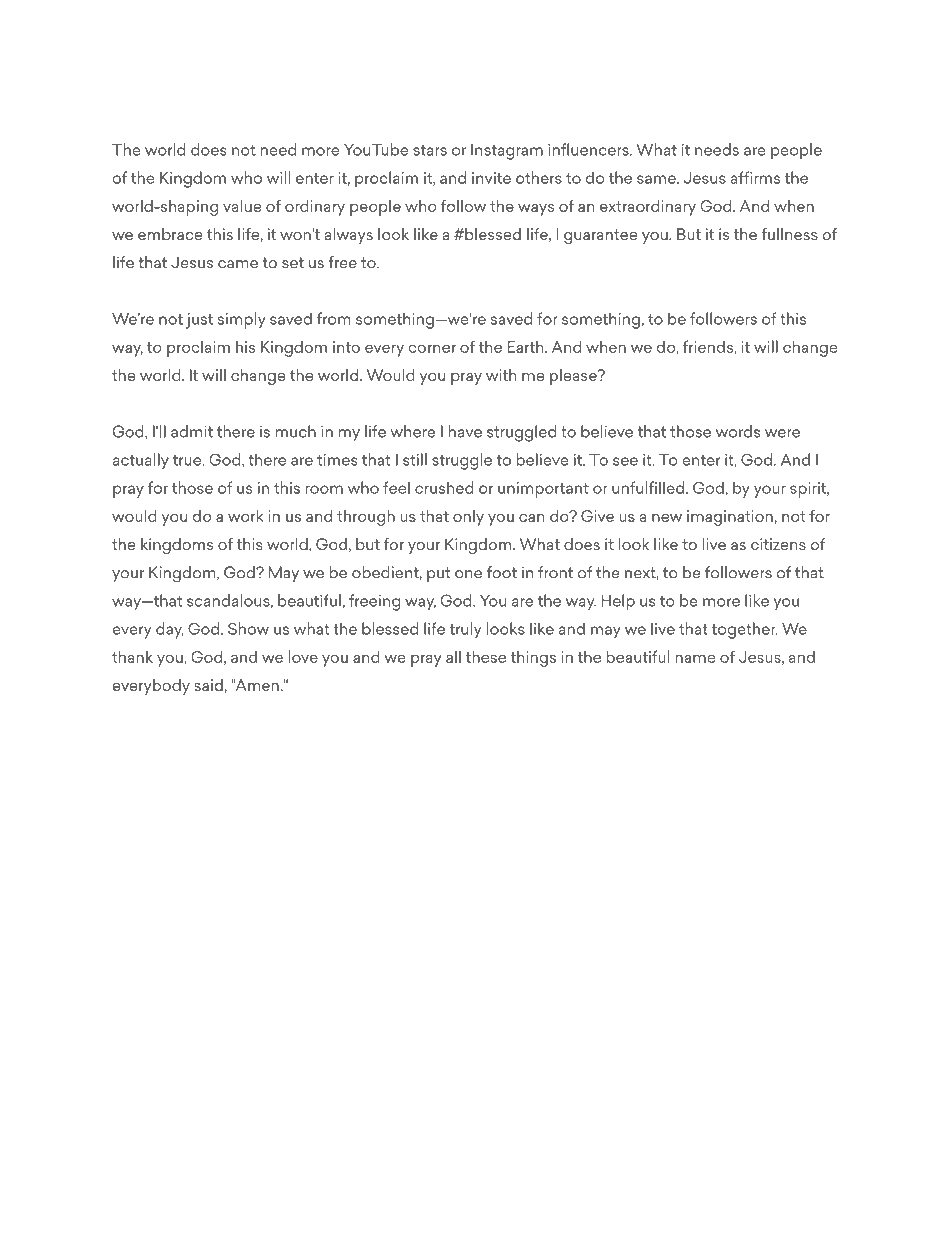 This page has width=952, height=1233. I want to click on only, so click(468, 518).
